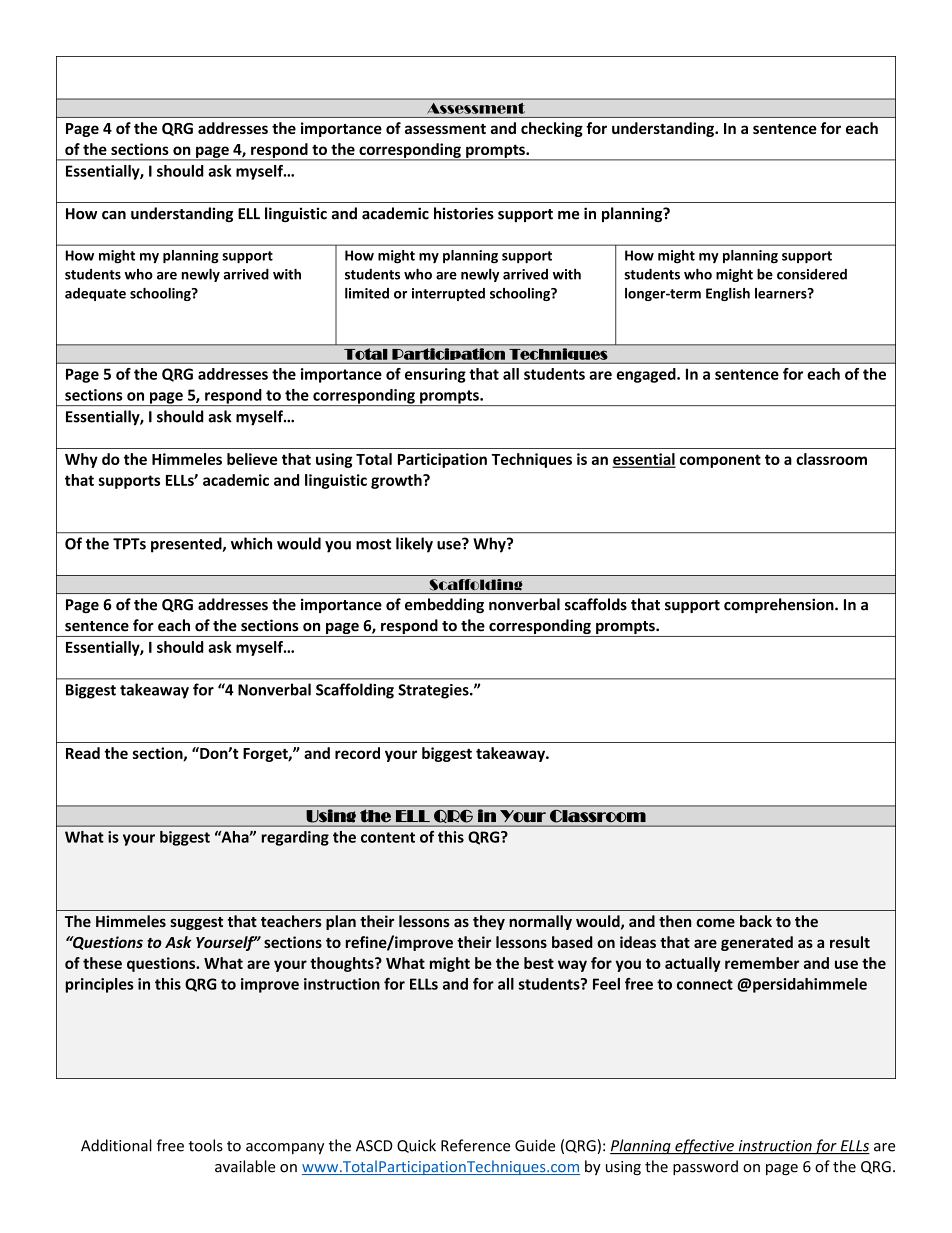 This page has width=952, height=1233. What do you see at coordinates (464, 213) in the page?
I see `histories` at bounding box center [464, 213].
